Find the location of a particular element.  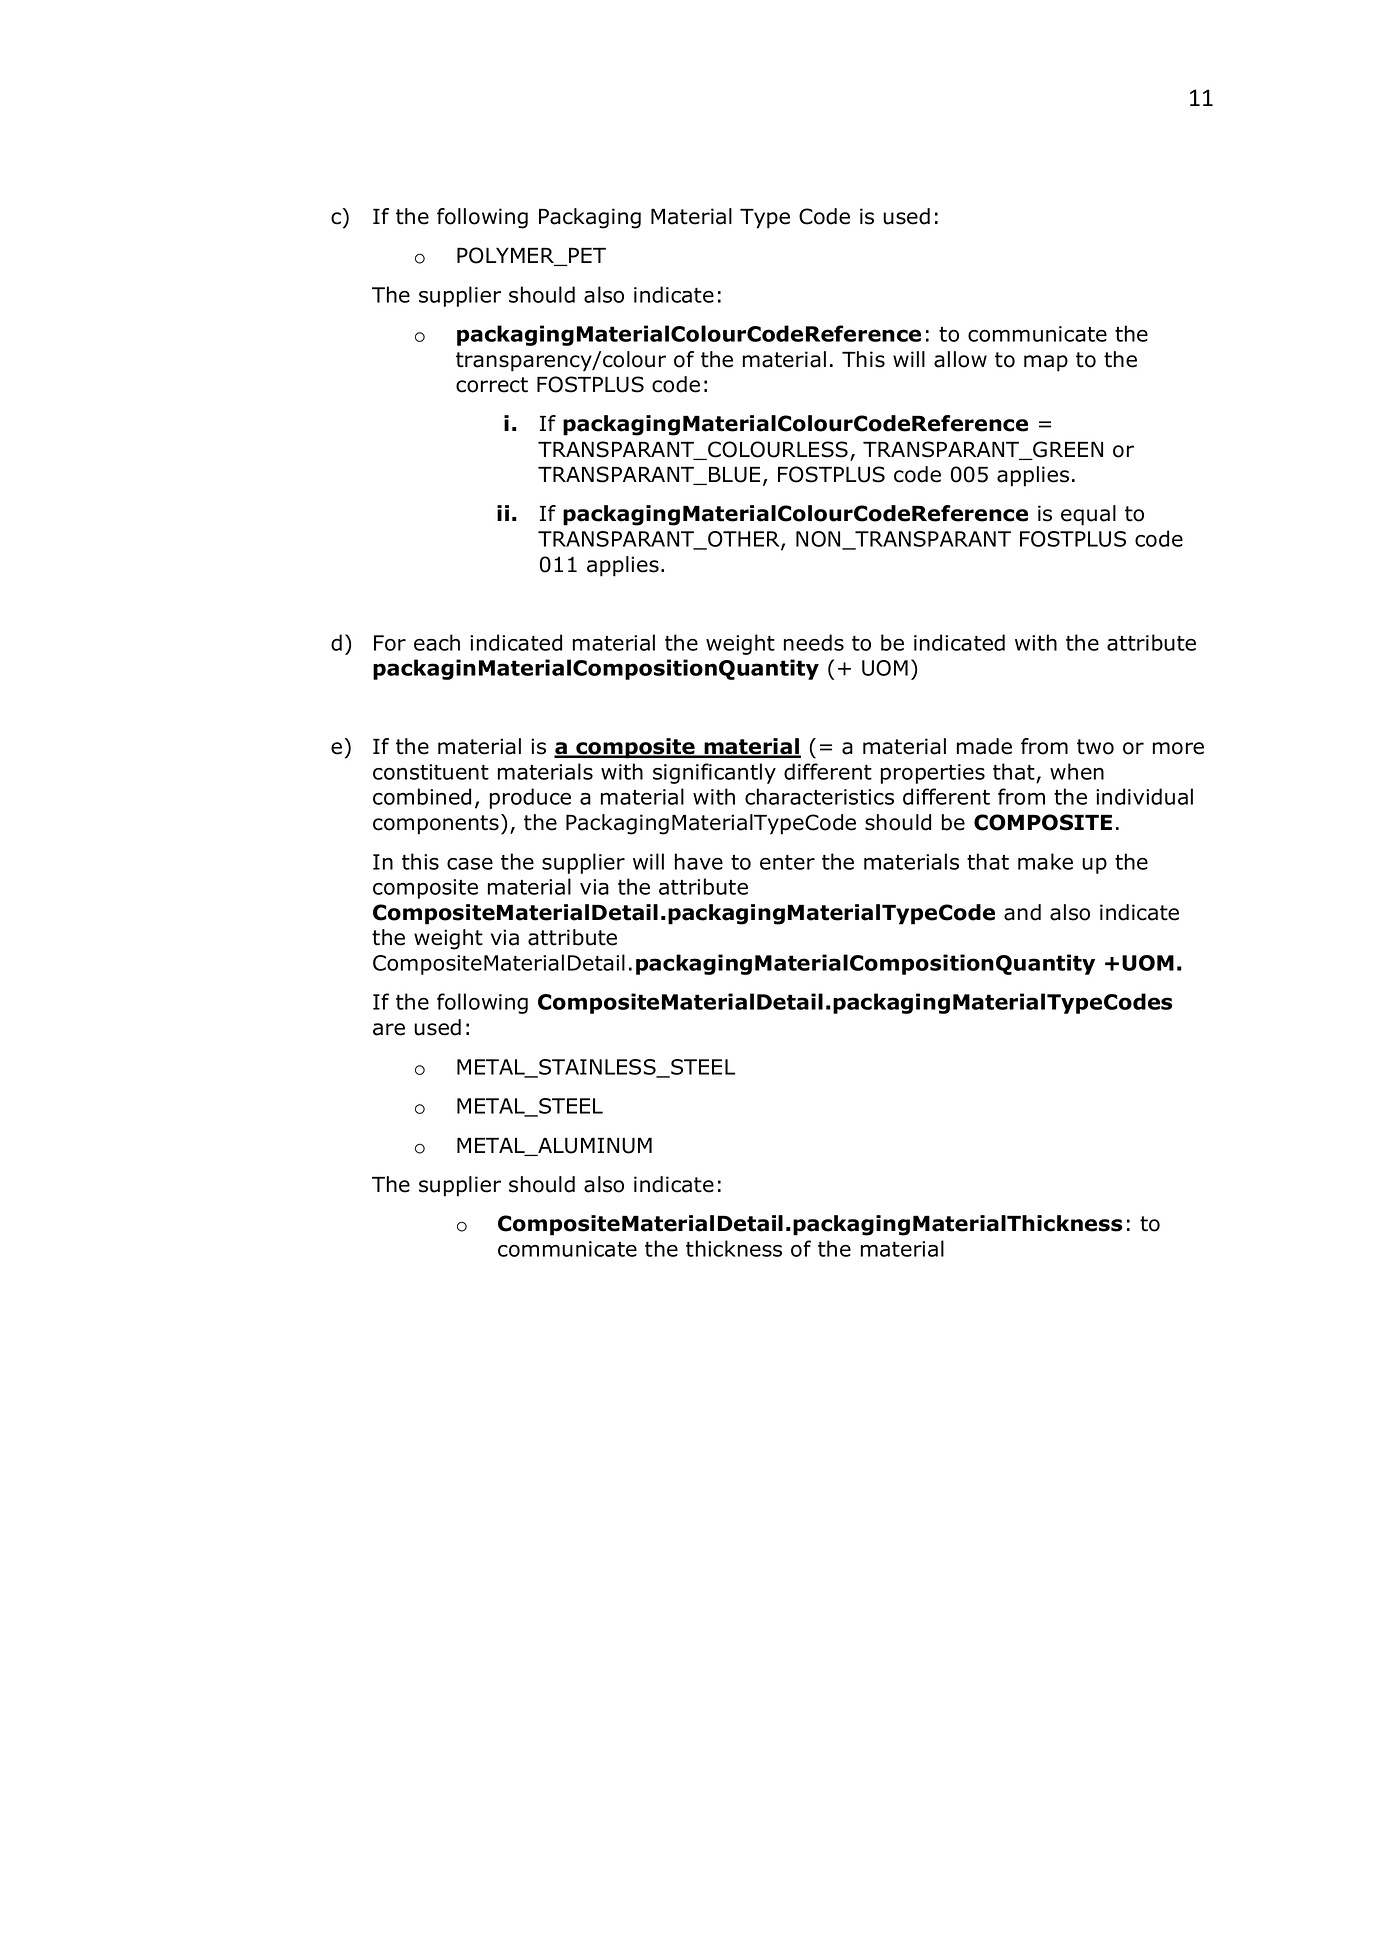

correct is located at coordinates (492, 385).
